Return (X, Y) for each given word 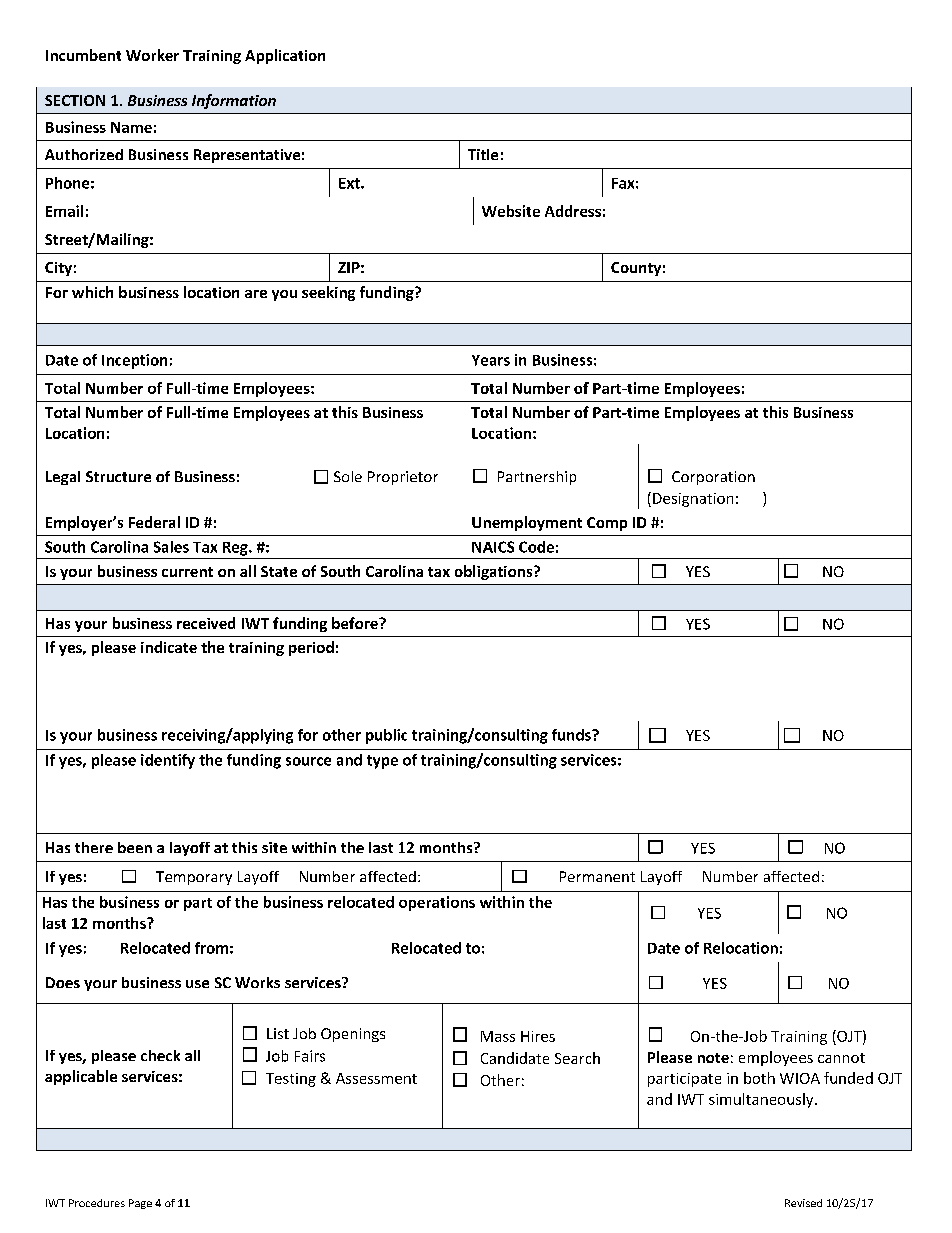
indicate (169, 647)
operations (437, 903)
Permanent (597, 876)
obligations (495, 572)
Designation (693, 500)
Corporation (713, 478)
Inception (134, 361)
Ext (350, 183)
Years (491, 360)
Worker (152, 55)
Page (140, 1204)
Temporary (194, 878)
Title (483, 154)
